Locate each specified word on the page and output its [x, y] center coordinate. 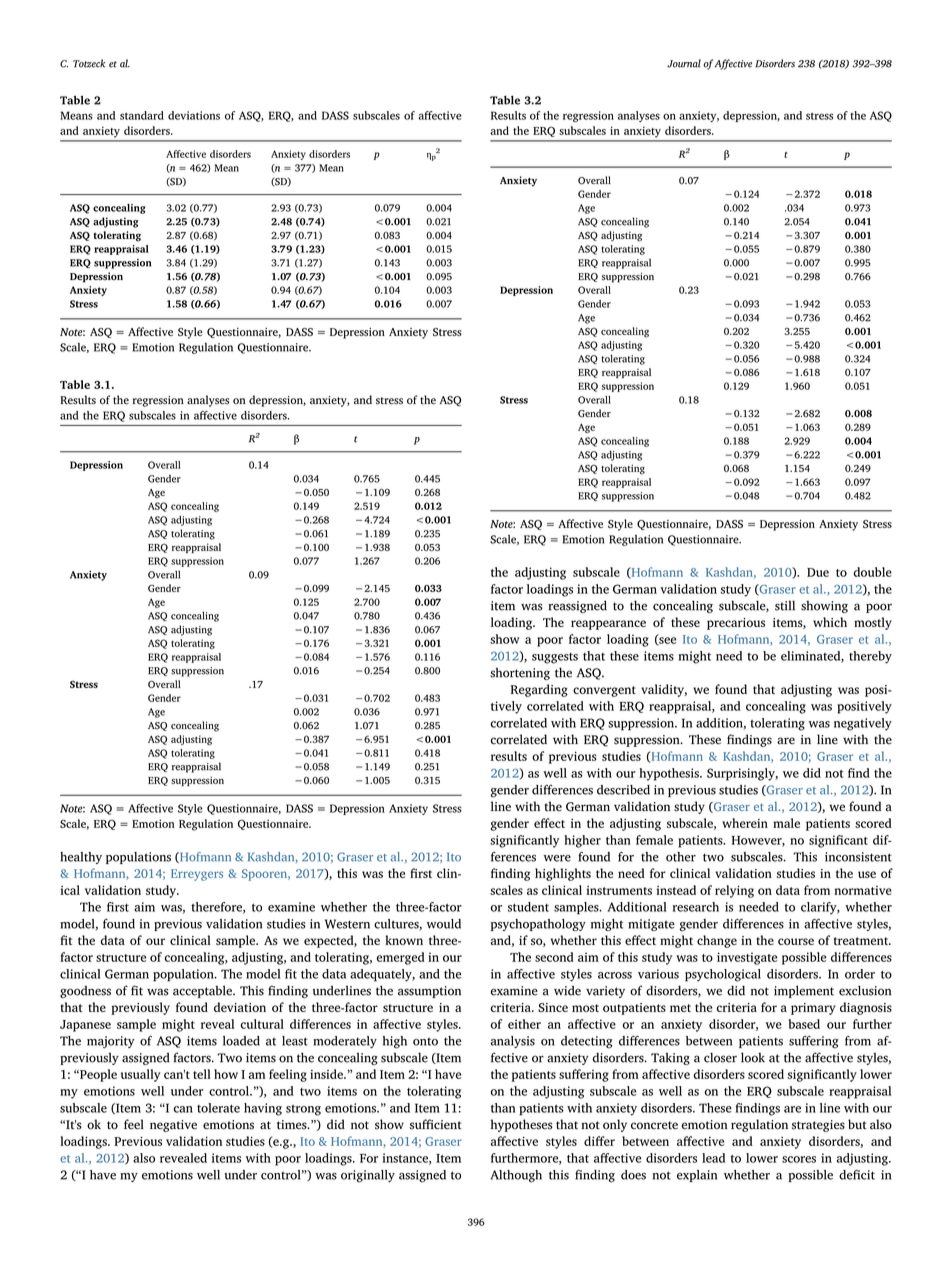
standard [142, 115]
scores [799, 1159]
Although [516, 1176]
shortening [520, 674]
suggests [555, 658]
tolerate [218, 1108]
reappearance [608, 625]
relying [734, 891]
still [785, 605]
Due [818, 572]
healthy [81, 858]
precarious [736, 624]
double [872, 572]
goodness [85, 992]
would [444, 924]
